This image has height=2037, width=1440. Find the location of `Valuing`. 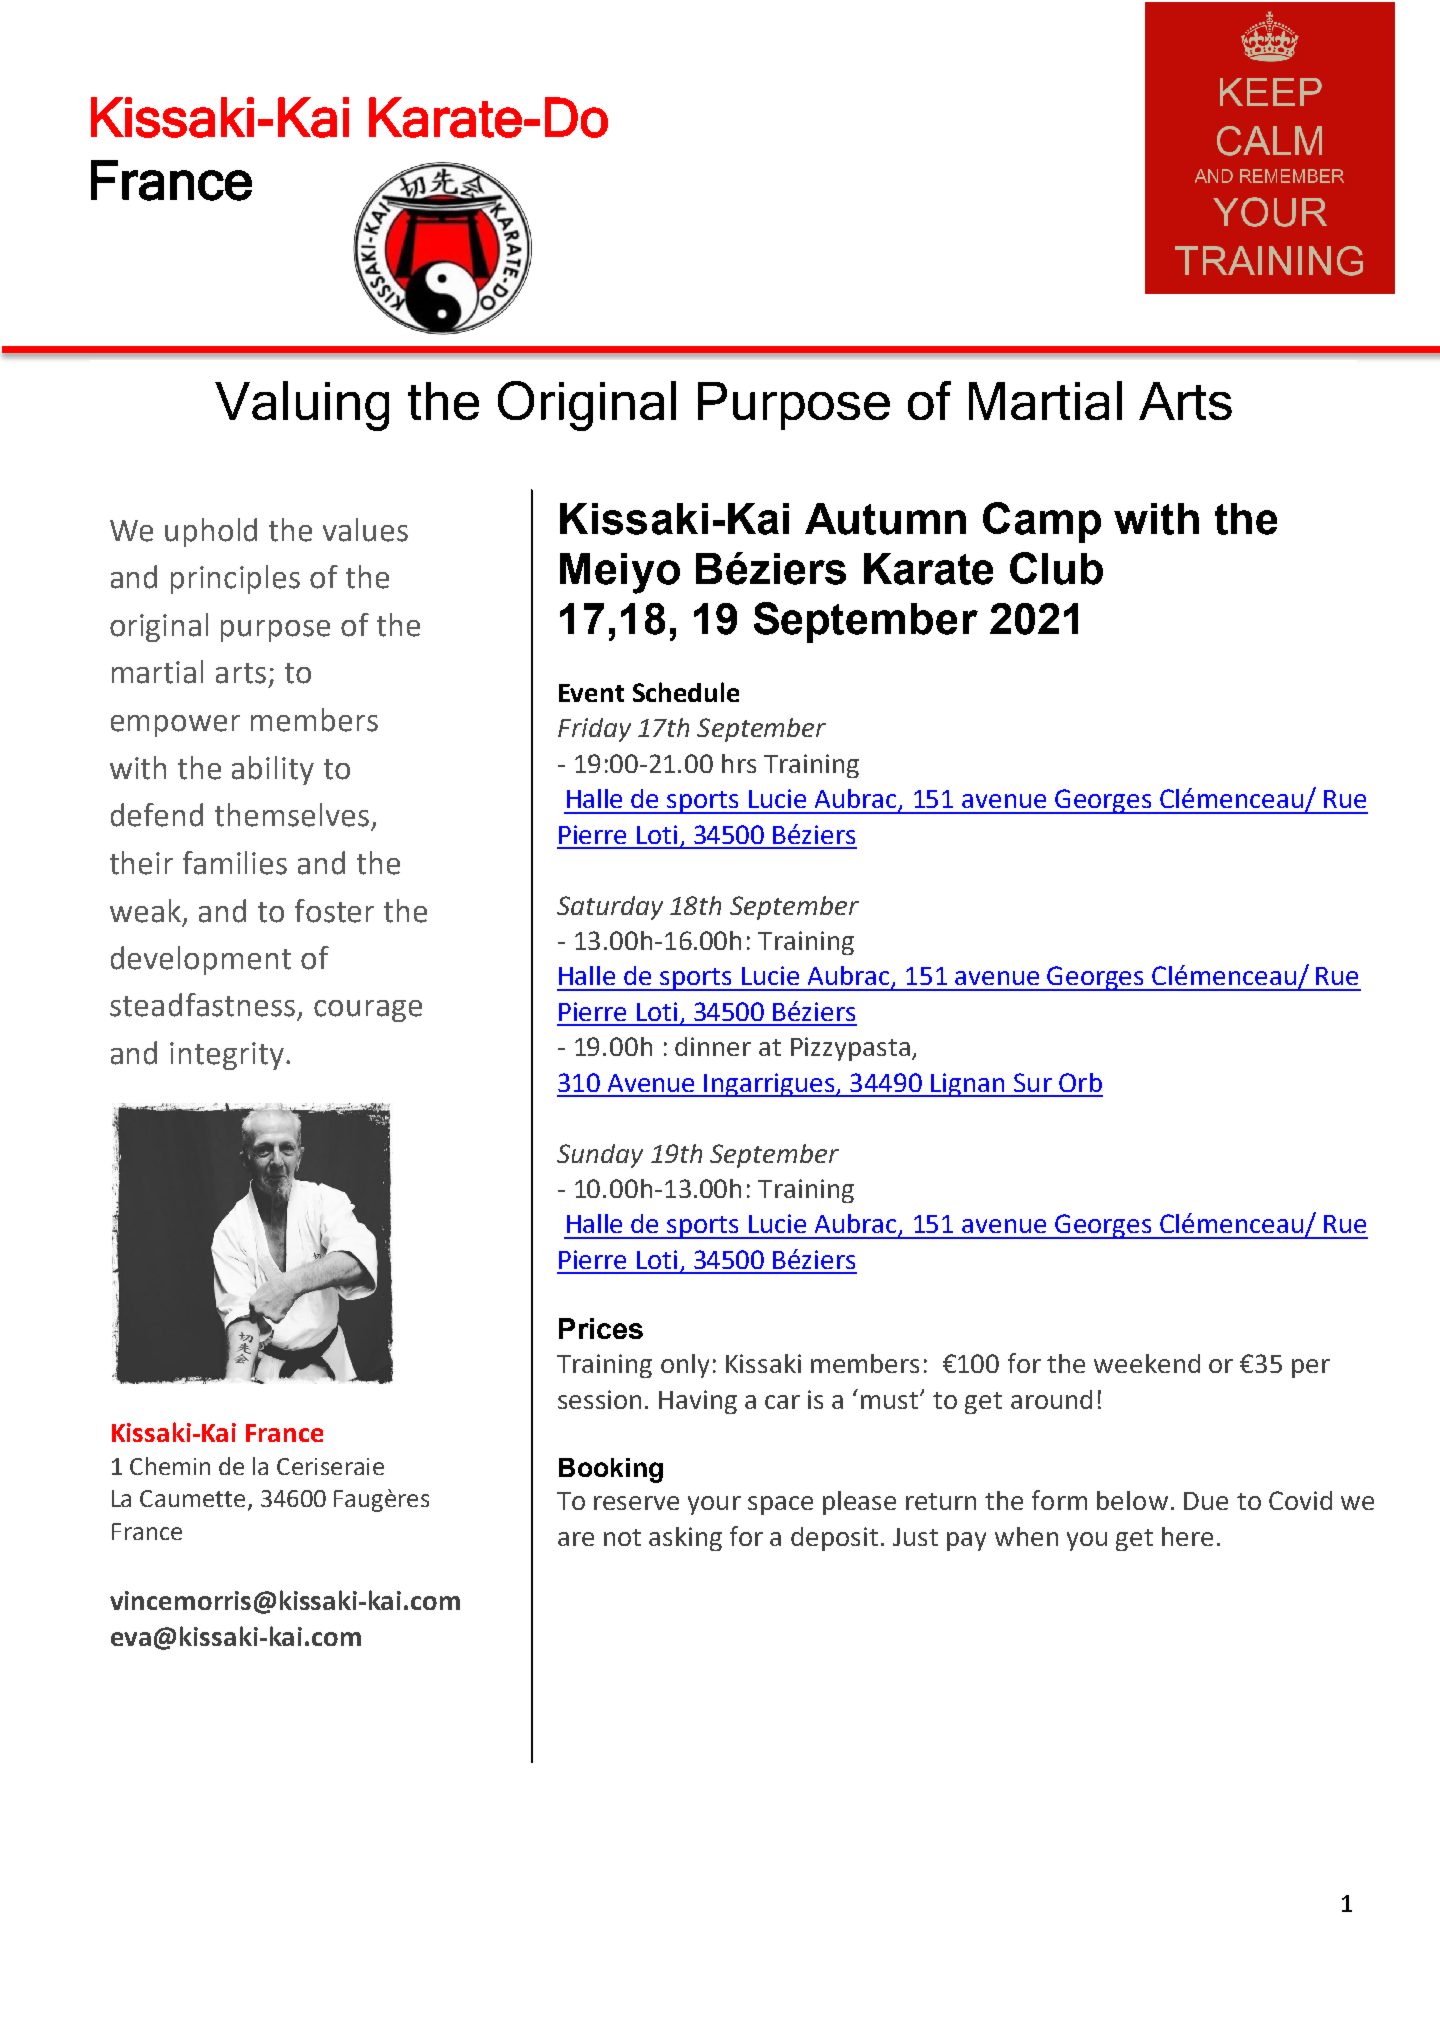

Valuing is located at coordinates (302, 406).
